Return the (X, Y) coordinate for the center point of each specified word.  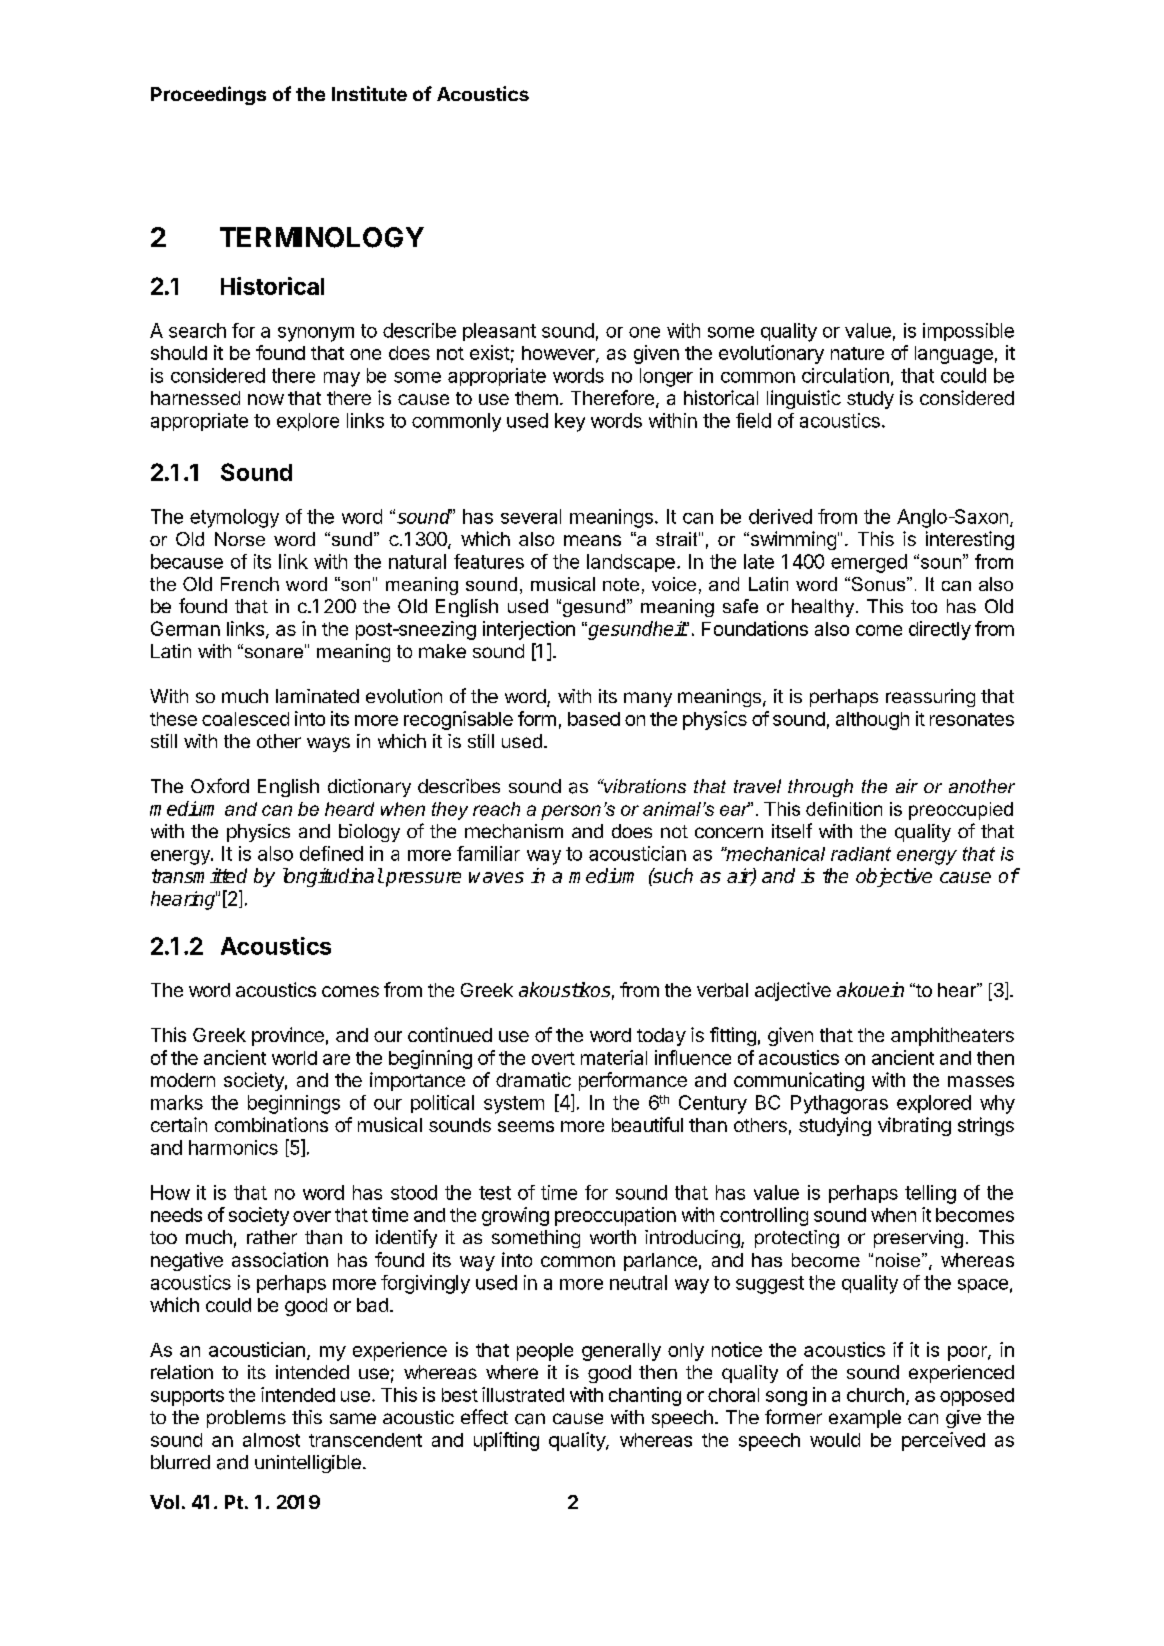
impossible (968, 332)
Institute (369, 93)
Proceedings (208, 95)
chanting (645, 1396)
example (865, 1419)
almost (271, 1440)
